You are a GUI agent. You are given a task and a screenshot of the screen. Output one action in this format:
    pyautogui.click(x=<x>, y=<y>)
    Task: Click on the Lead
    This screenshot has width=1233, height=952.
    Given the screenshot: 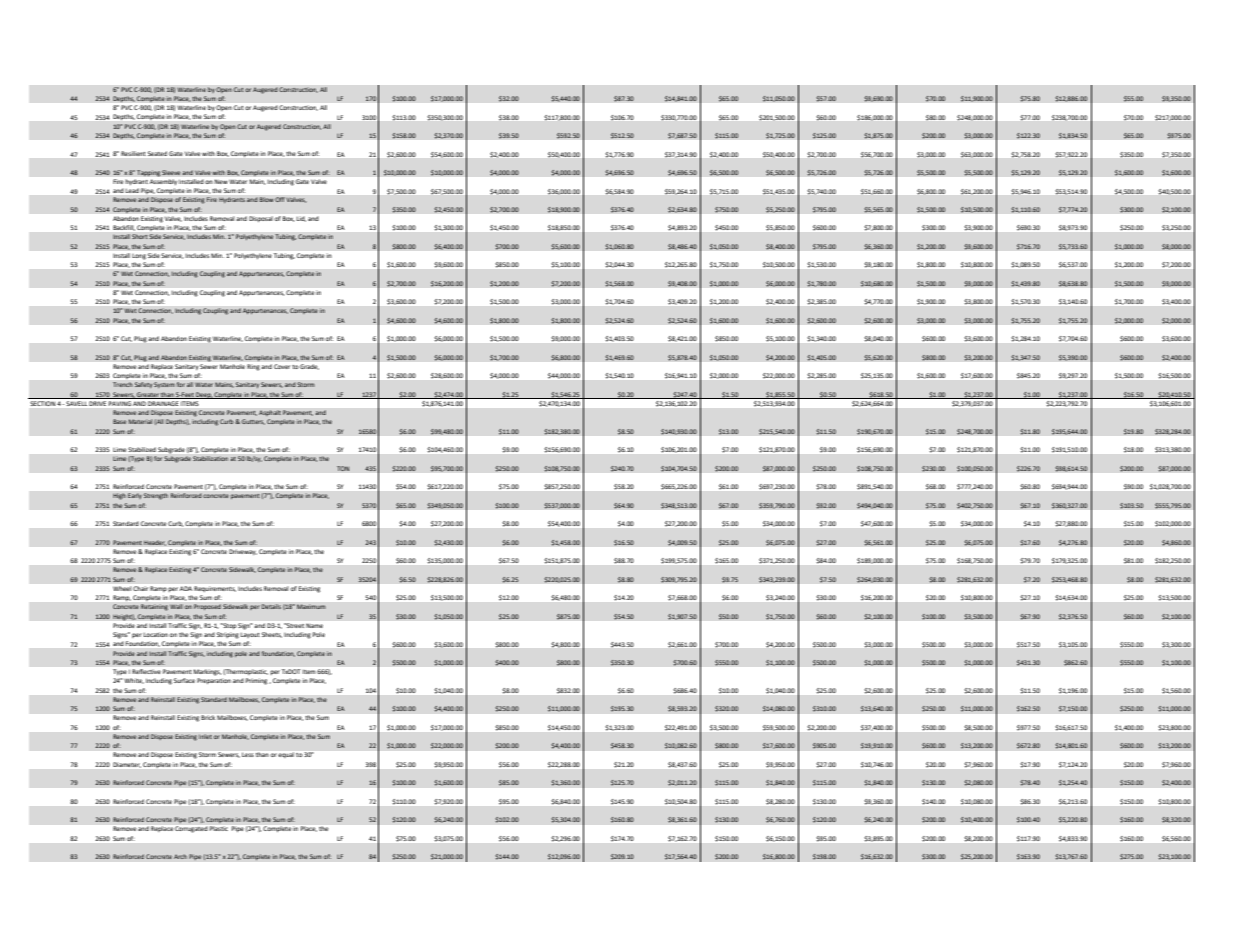 What is the action you would take?
    pyautogui.click(x=132, y=190)
